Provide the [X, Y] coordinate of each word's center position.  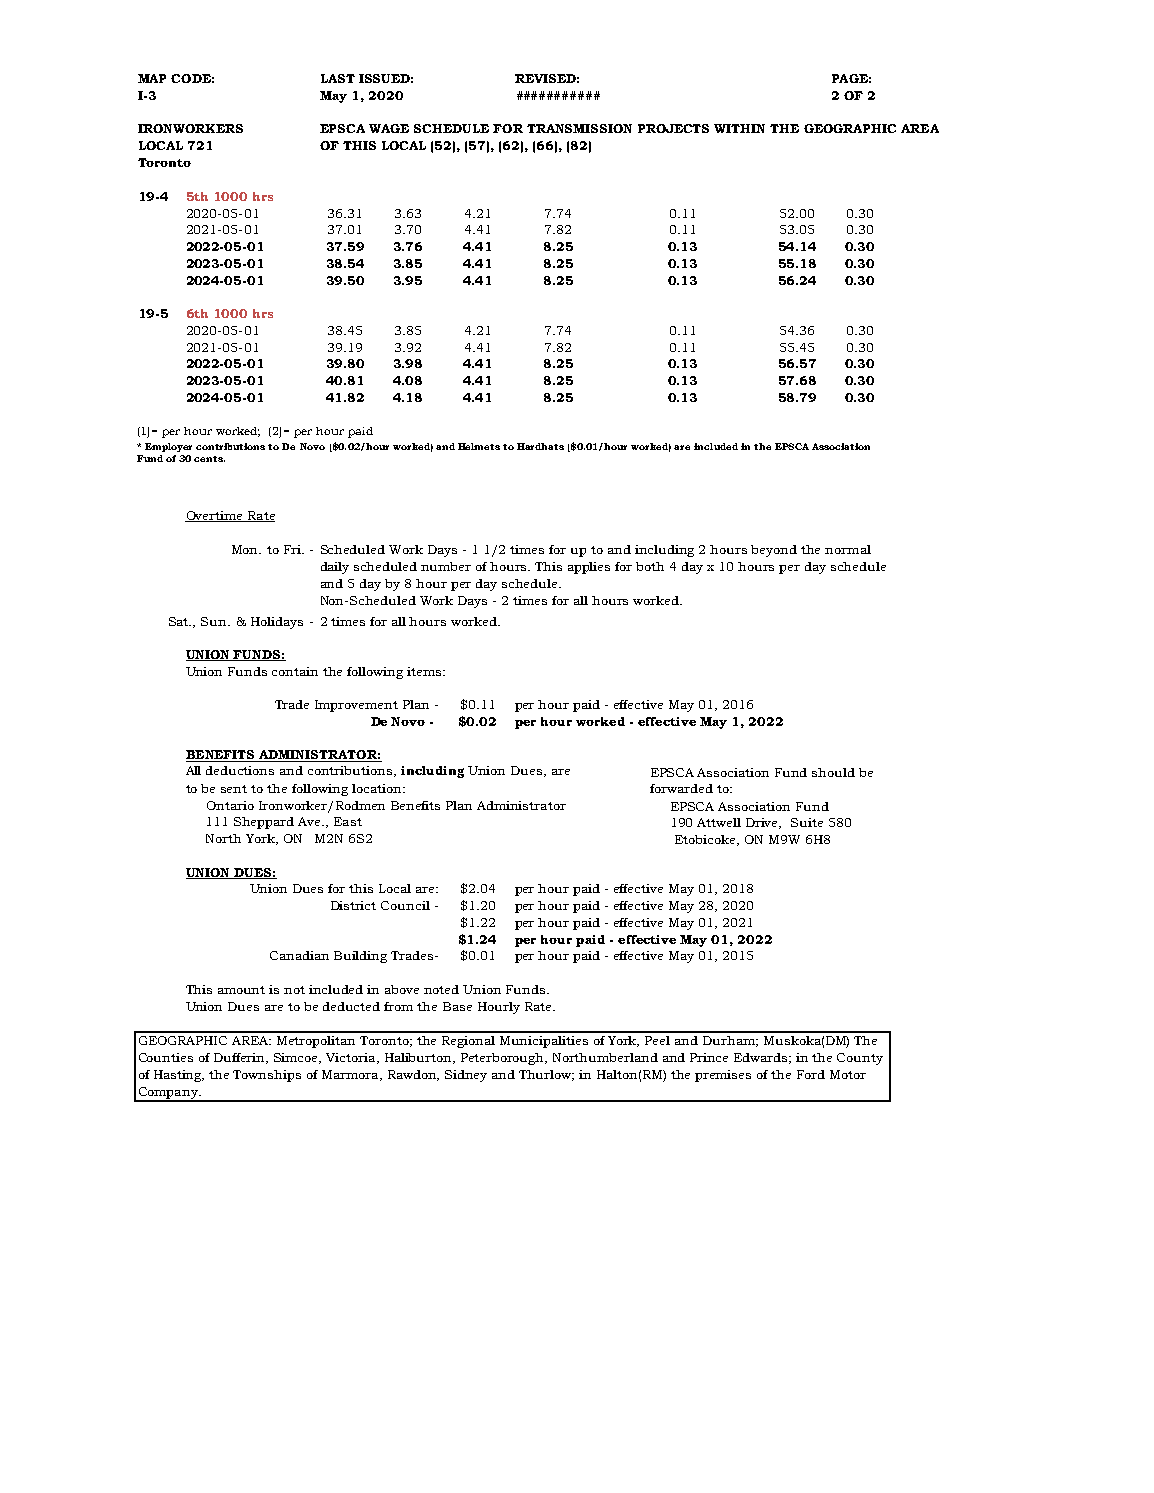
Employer [168, 447]
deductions [240, 770]
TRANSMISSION [579, 128]
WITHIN [739, 128]
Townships [267, 1076]
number [446, 566]
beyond [774, 551]
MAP [152, 78]
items [425, 671]
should [833, 772]
